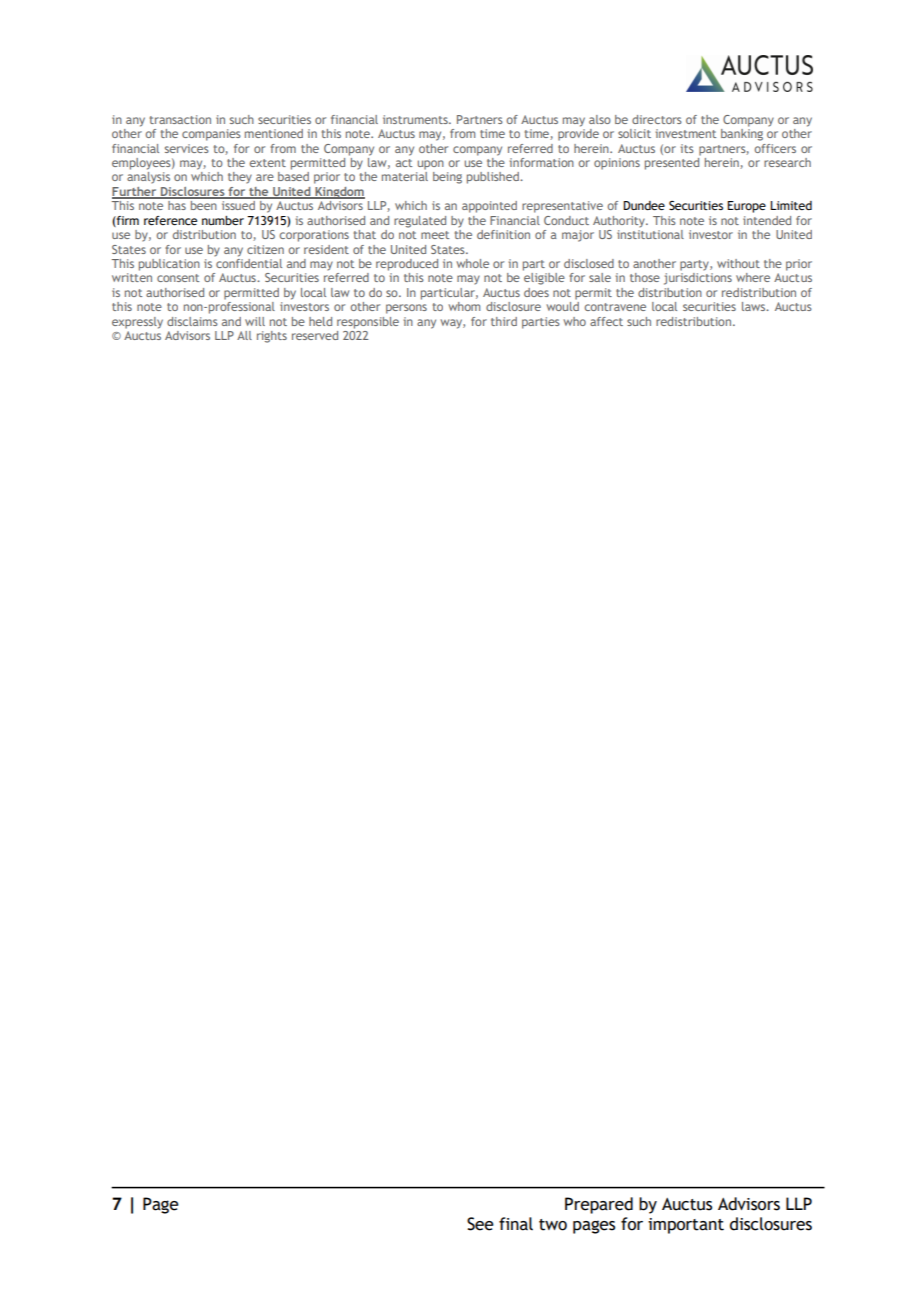 Image resolution: width=924 pixels, height=1308 pixels. What do you see at coordinates (754, 306) in the page?
I see `laws` at bounding box center [754, 306].
